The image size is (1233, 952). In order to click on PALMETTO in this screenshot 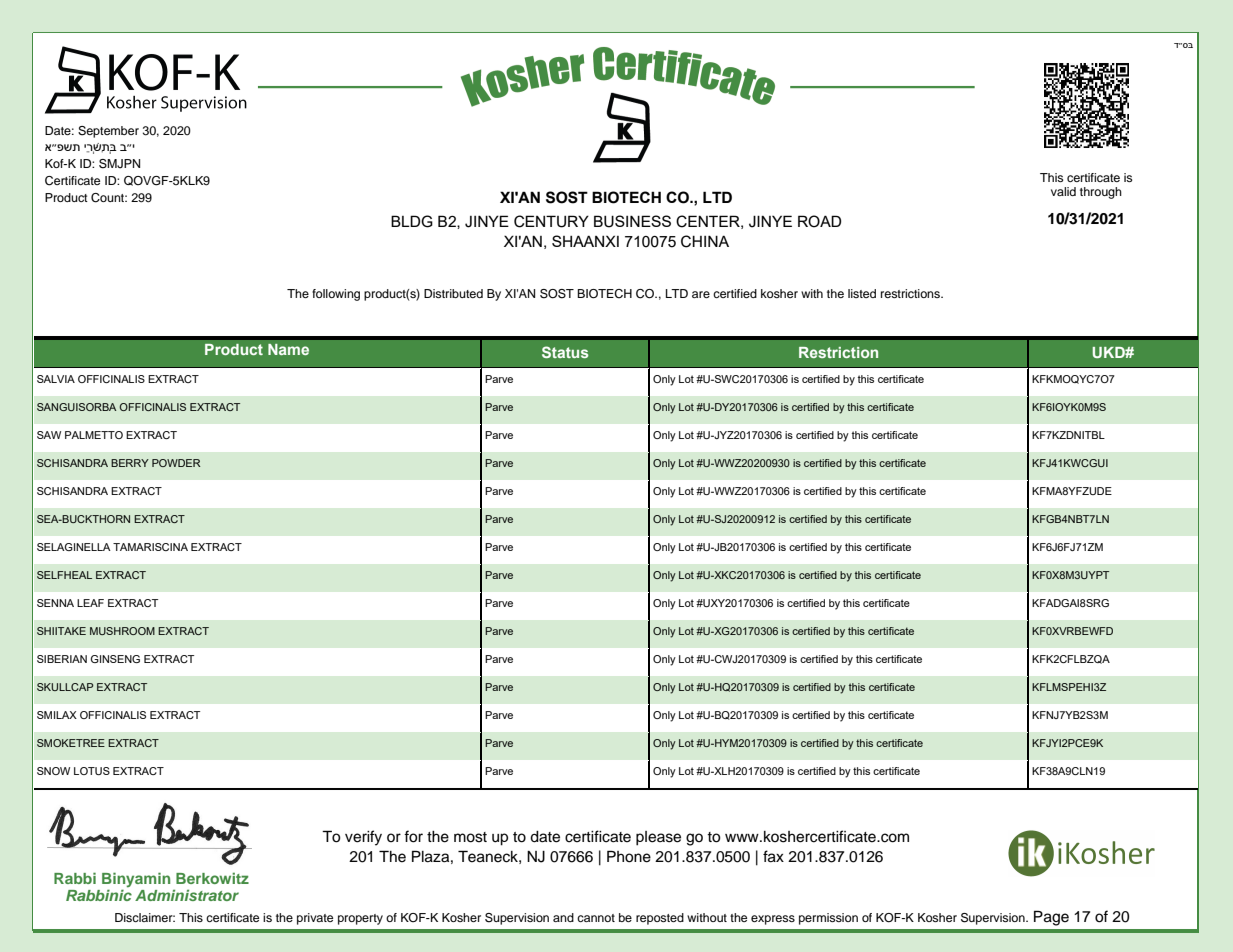, I will do `click(94, 435)`.
